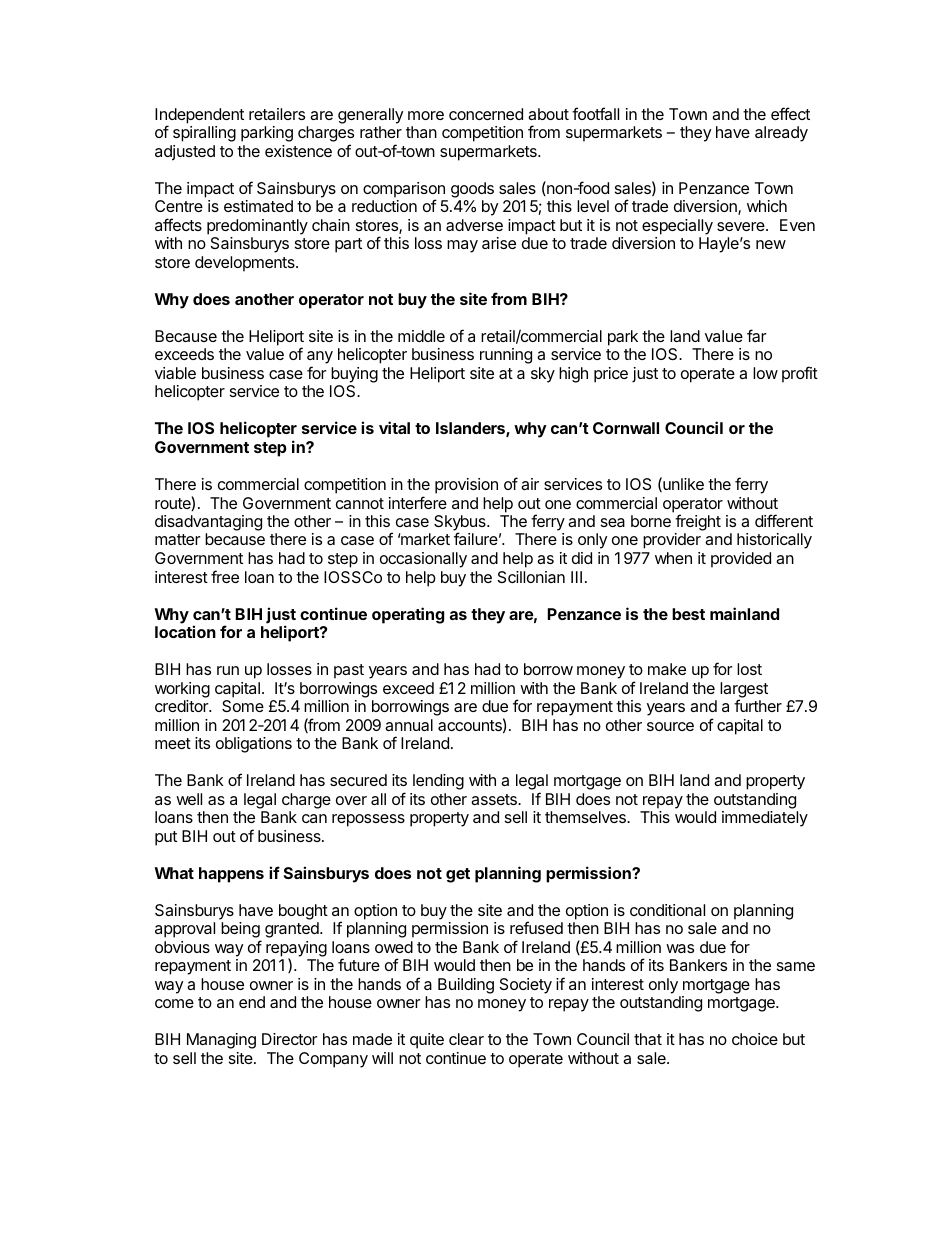 Image resolution: width=952 pixels, height=1233 pixels. I want to click on further, so click(758, 705).
